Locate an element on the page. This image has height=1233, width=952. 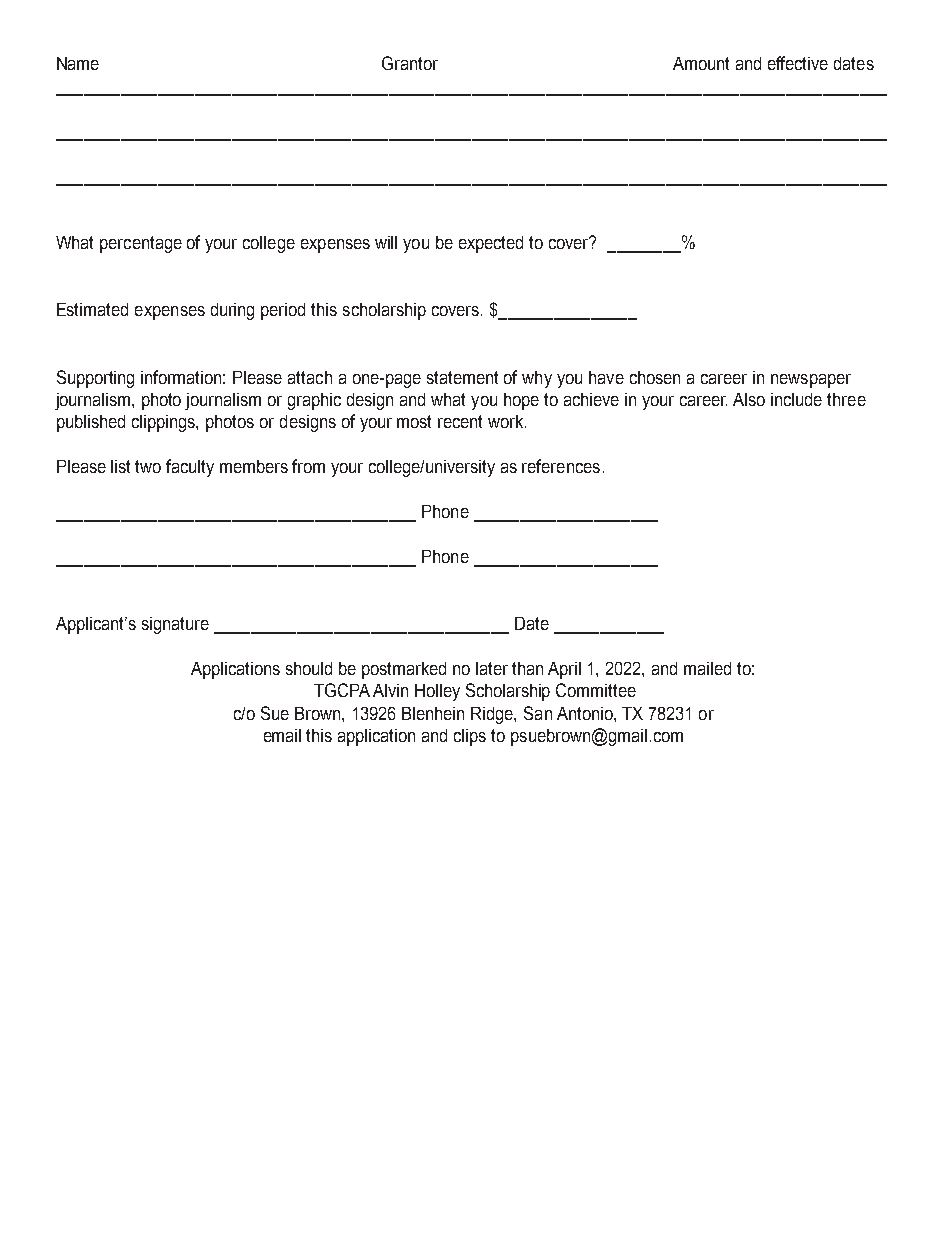
email is located at coordinates (282, 735).
